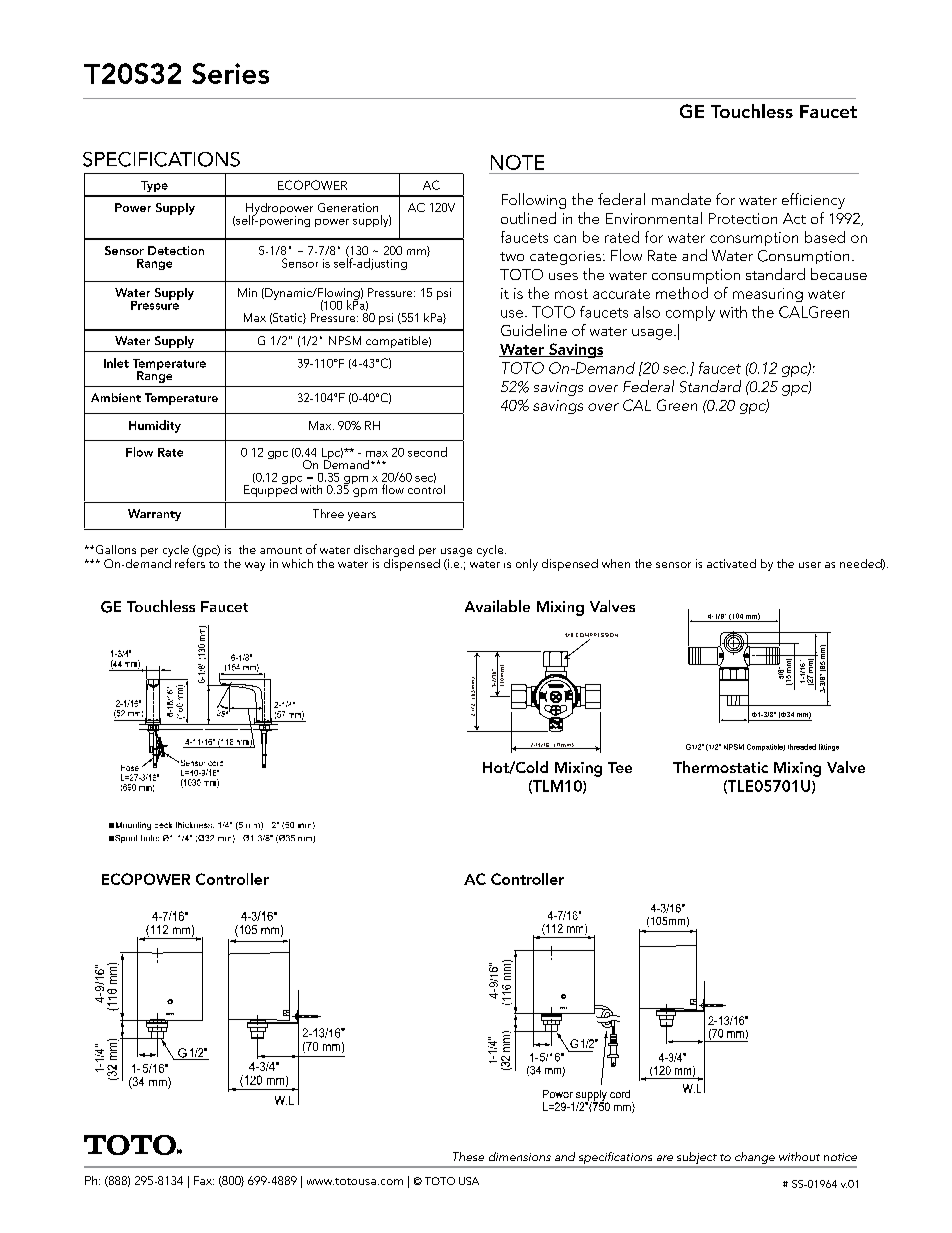  Describe the element at coordinates (620, 767) in the screenshot. I see `Tee` at that location.
